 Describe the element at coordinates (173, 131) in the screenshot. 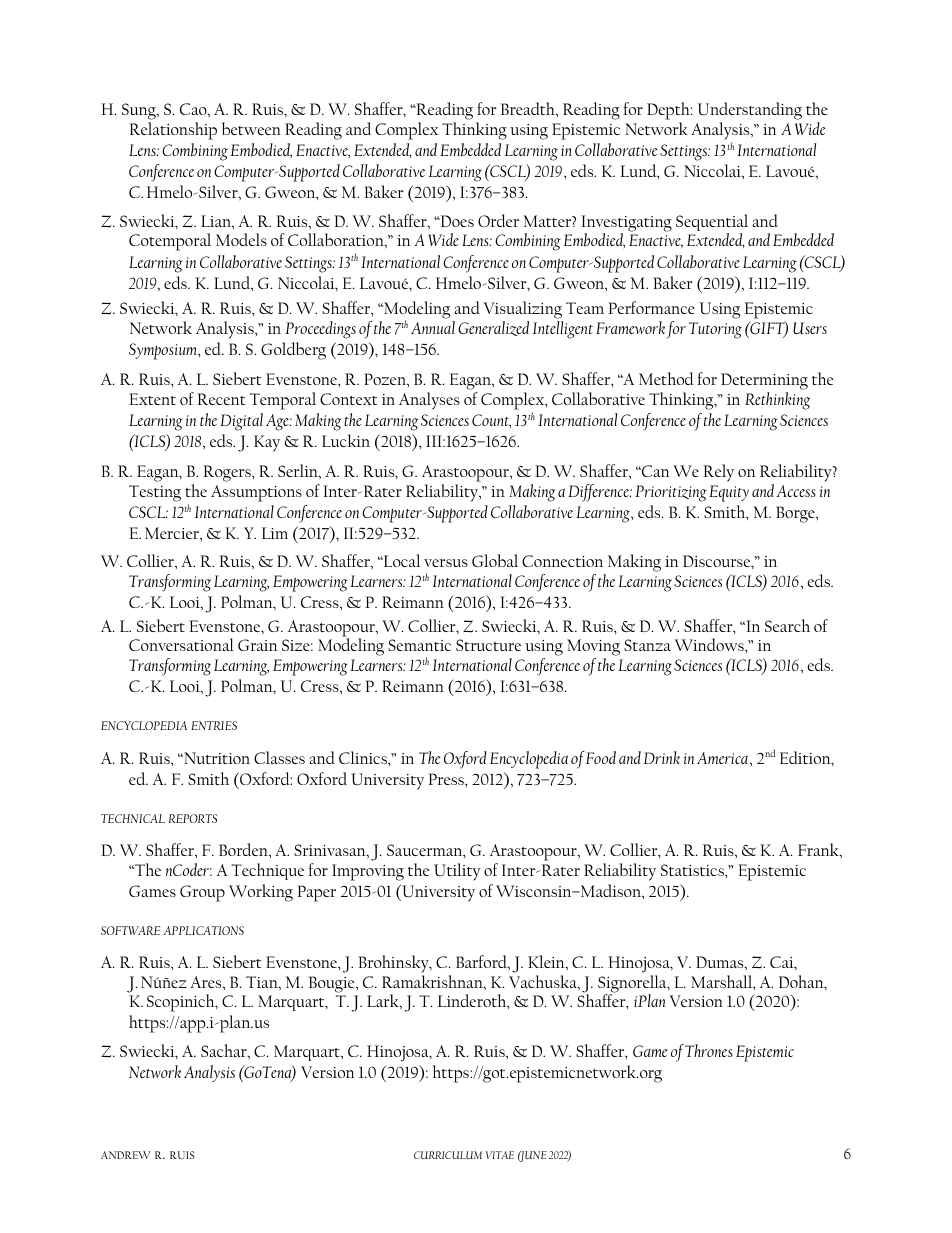

I see `Relationship` at that location.
